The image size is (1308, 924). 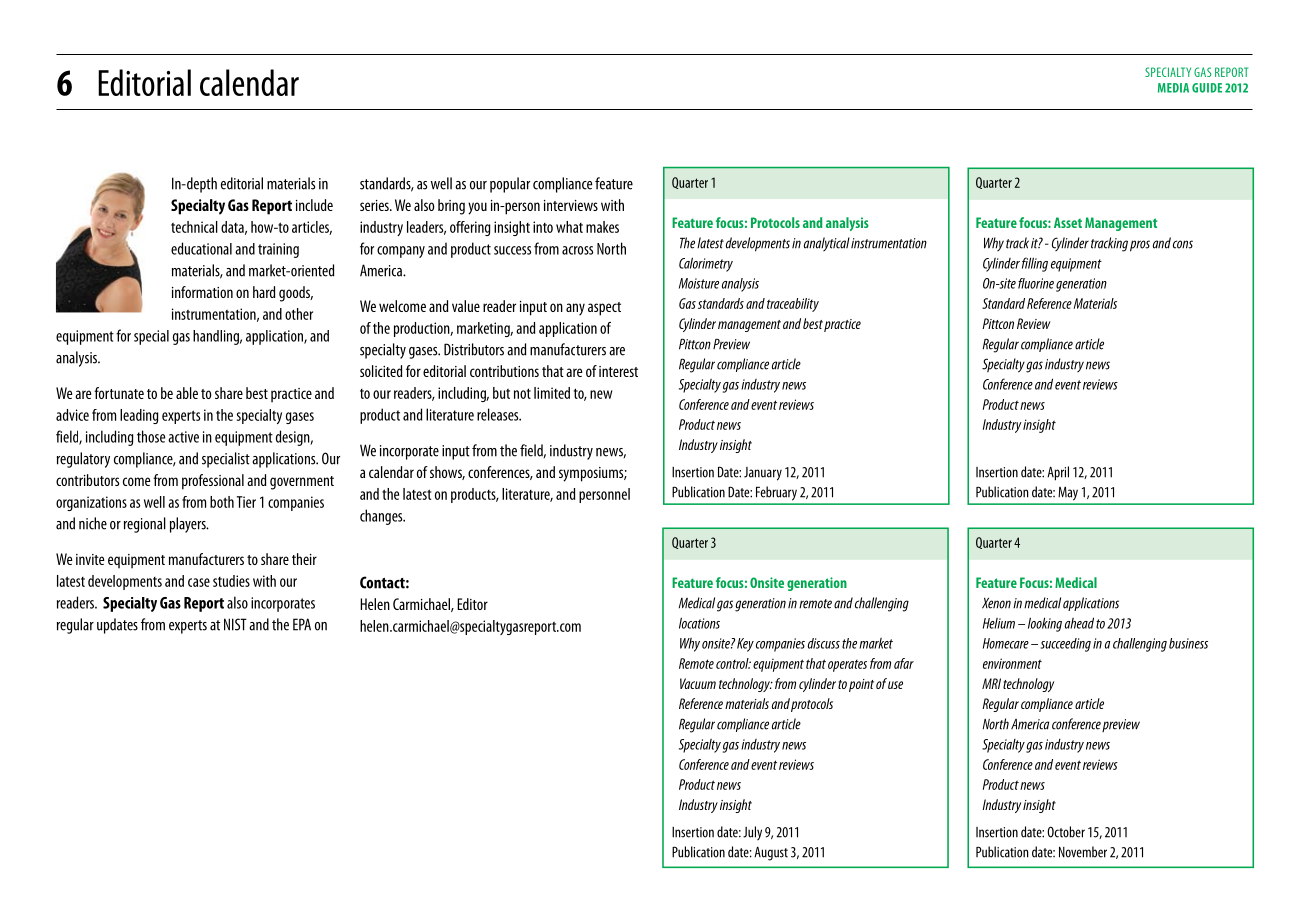 I want to click on April, so click(x=1058, y=473).
